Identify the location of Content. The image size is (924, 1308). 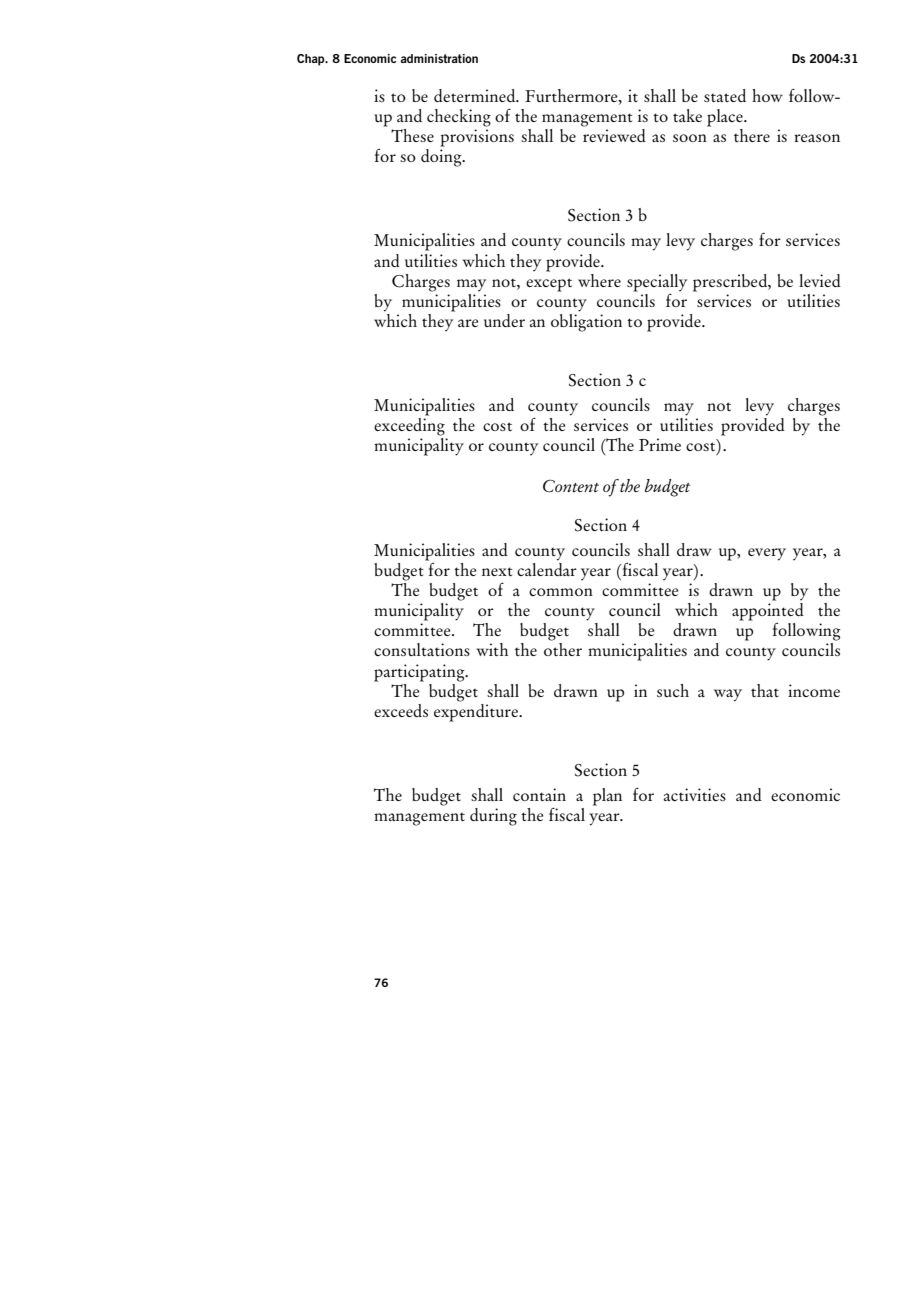
(571, 486).
